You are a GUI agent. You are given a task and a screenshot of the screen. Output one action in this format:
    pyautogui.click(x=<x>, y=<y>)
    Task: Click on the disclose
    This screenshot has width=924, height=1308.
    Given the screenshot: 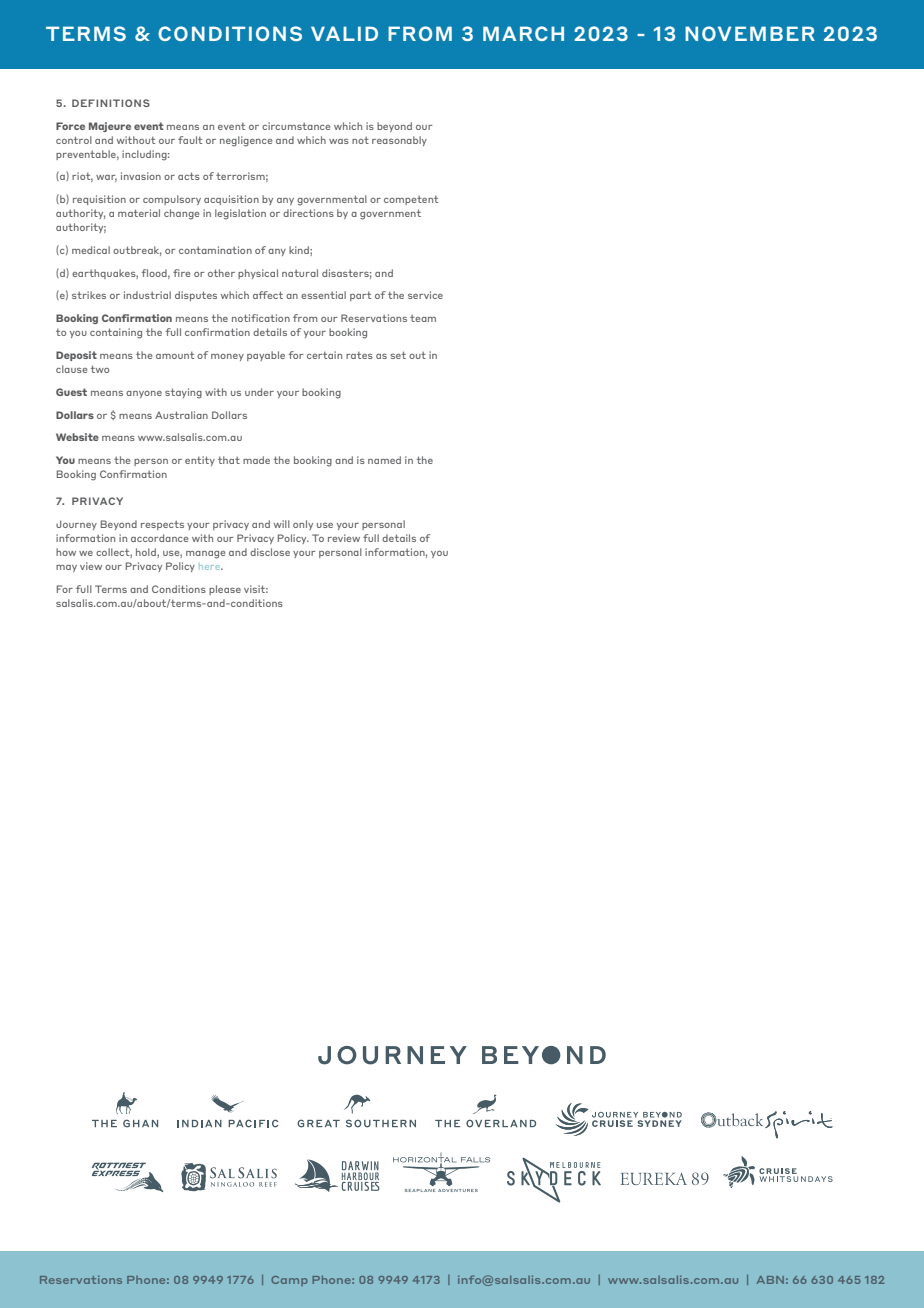 What is the action you would take?
    pyautogui.click(x=270, y=552)
